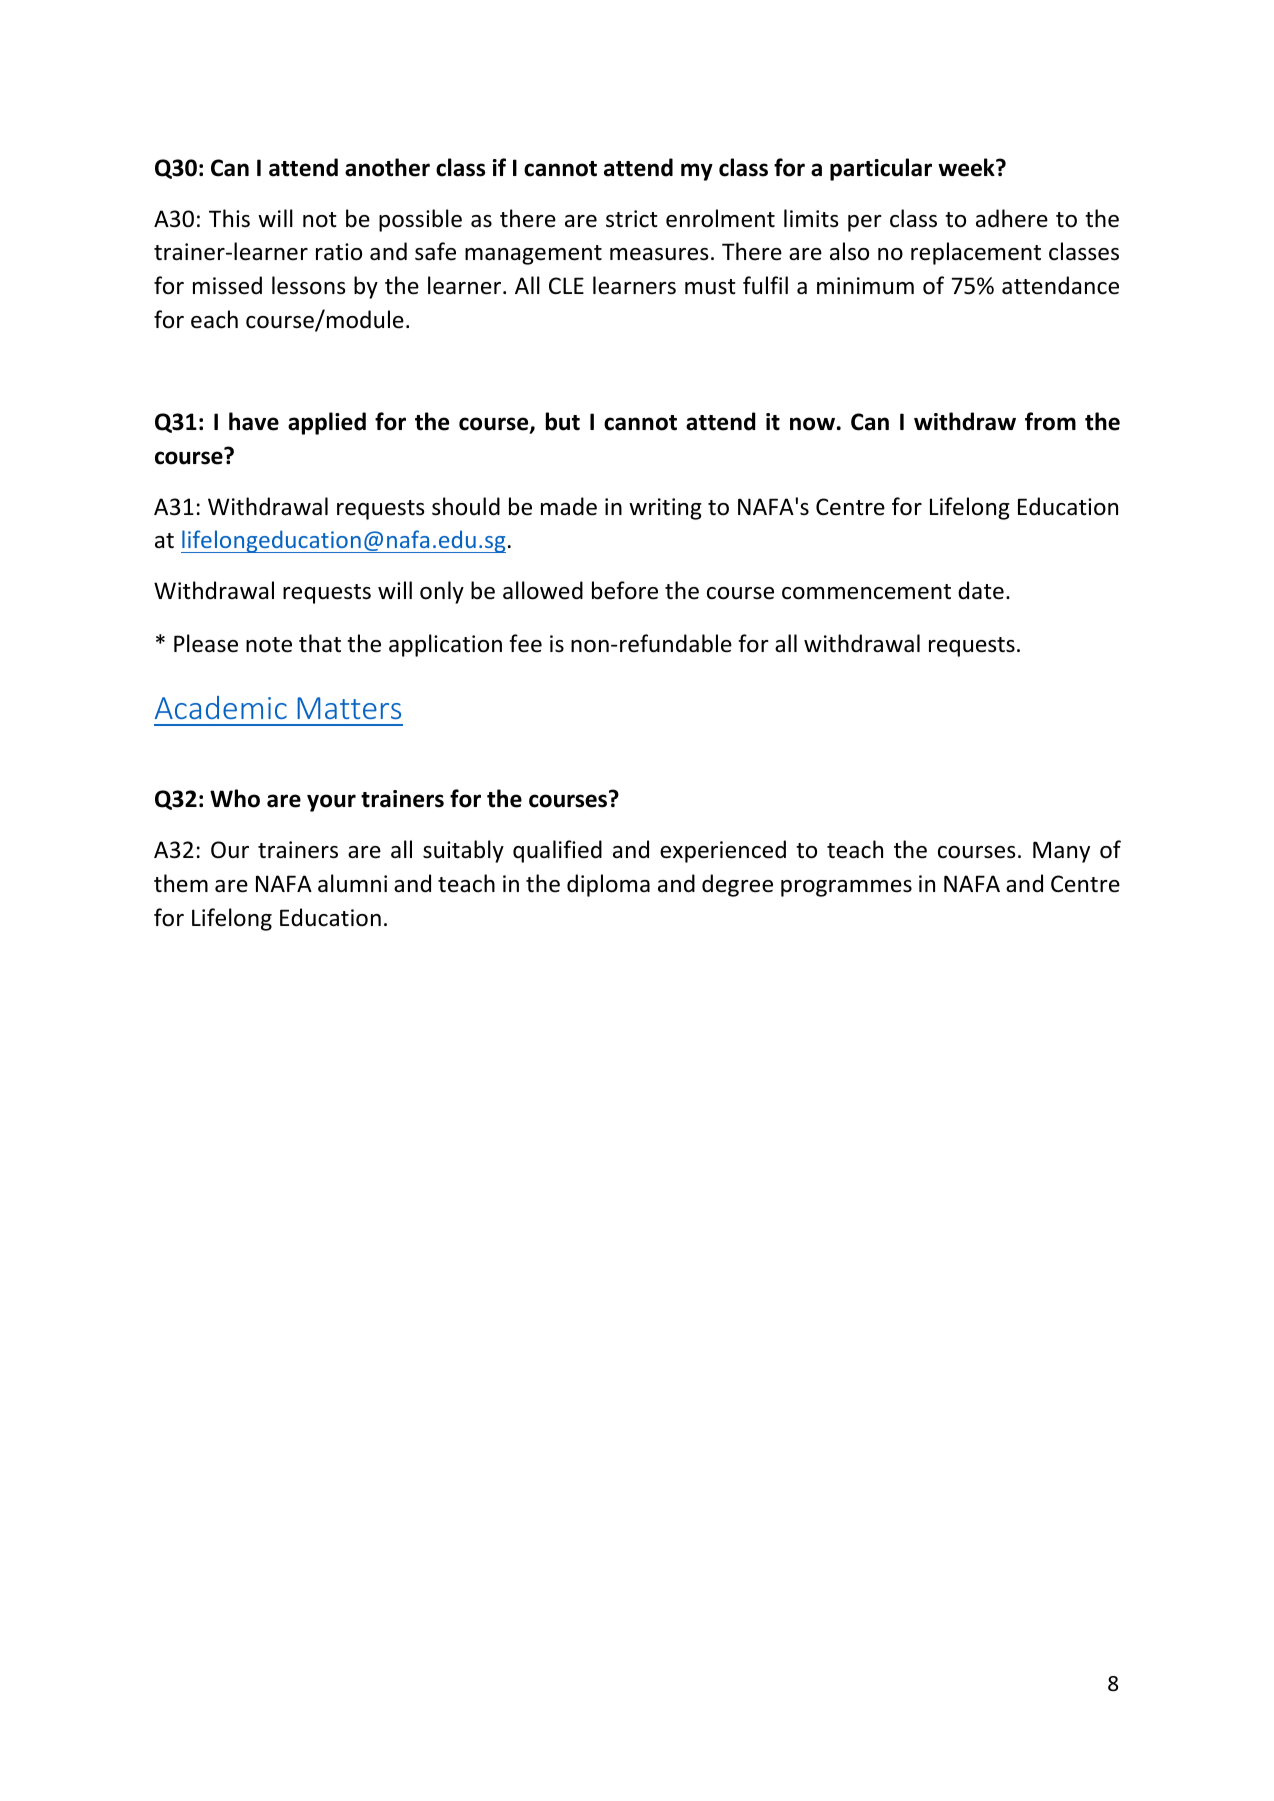 The width and height of the document is (1274, 1801). Describe the element at coordinates (563, 421) in the document. I see `but` at that location.
